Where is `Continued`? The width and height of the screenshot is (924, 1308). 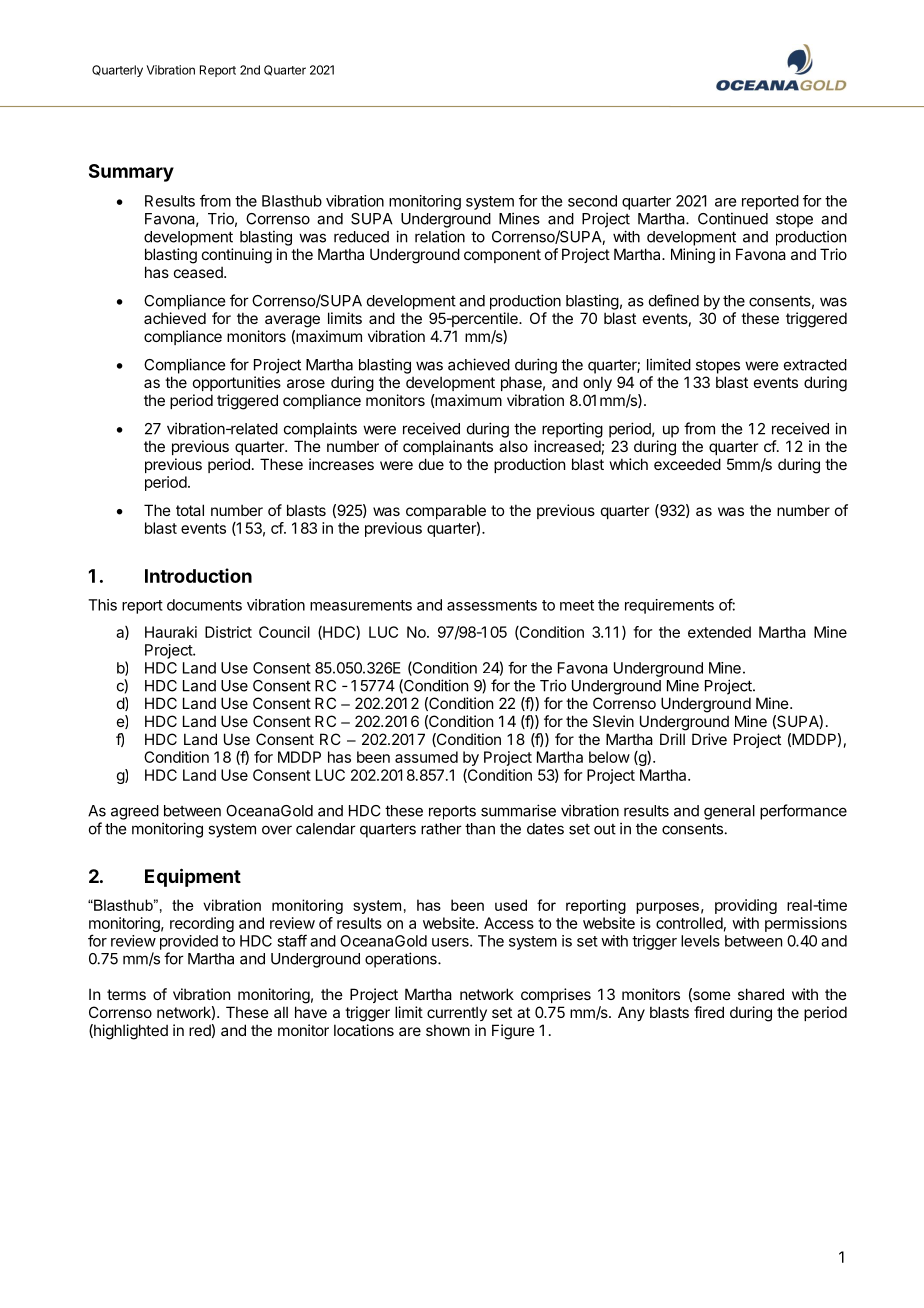 Continued is located at coordinates (733, 218).
